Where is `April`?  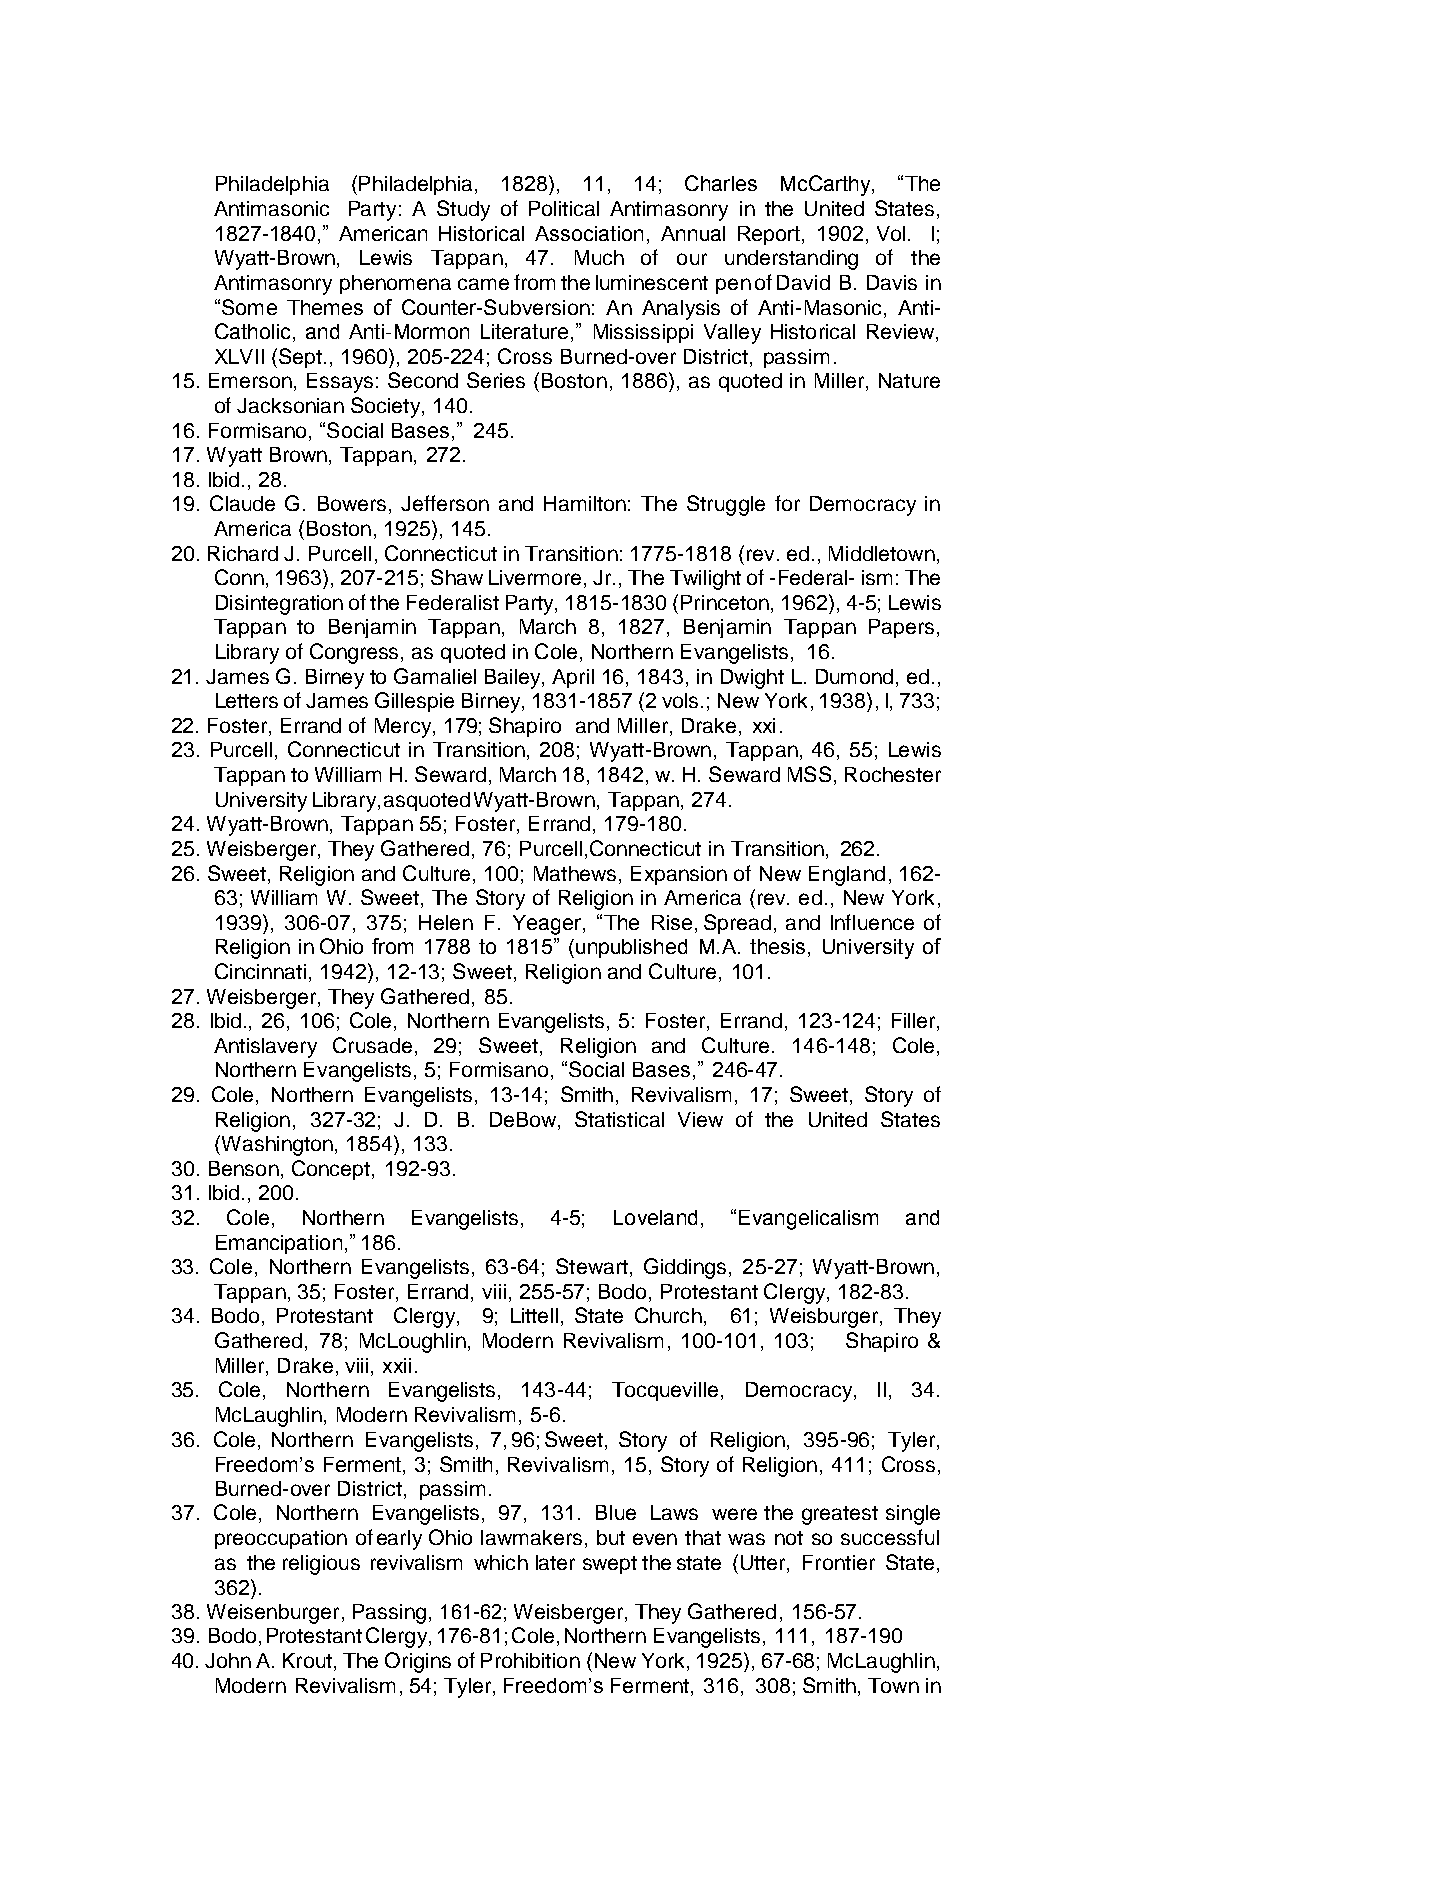
April is located at coordinates (573, 678).
